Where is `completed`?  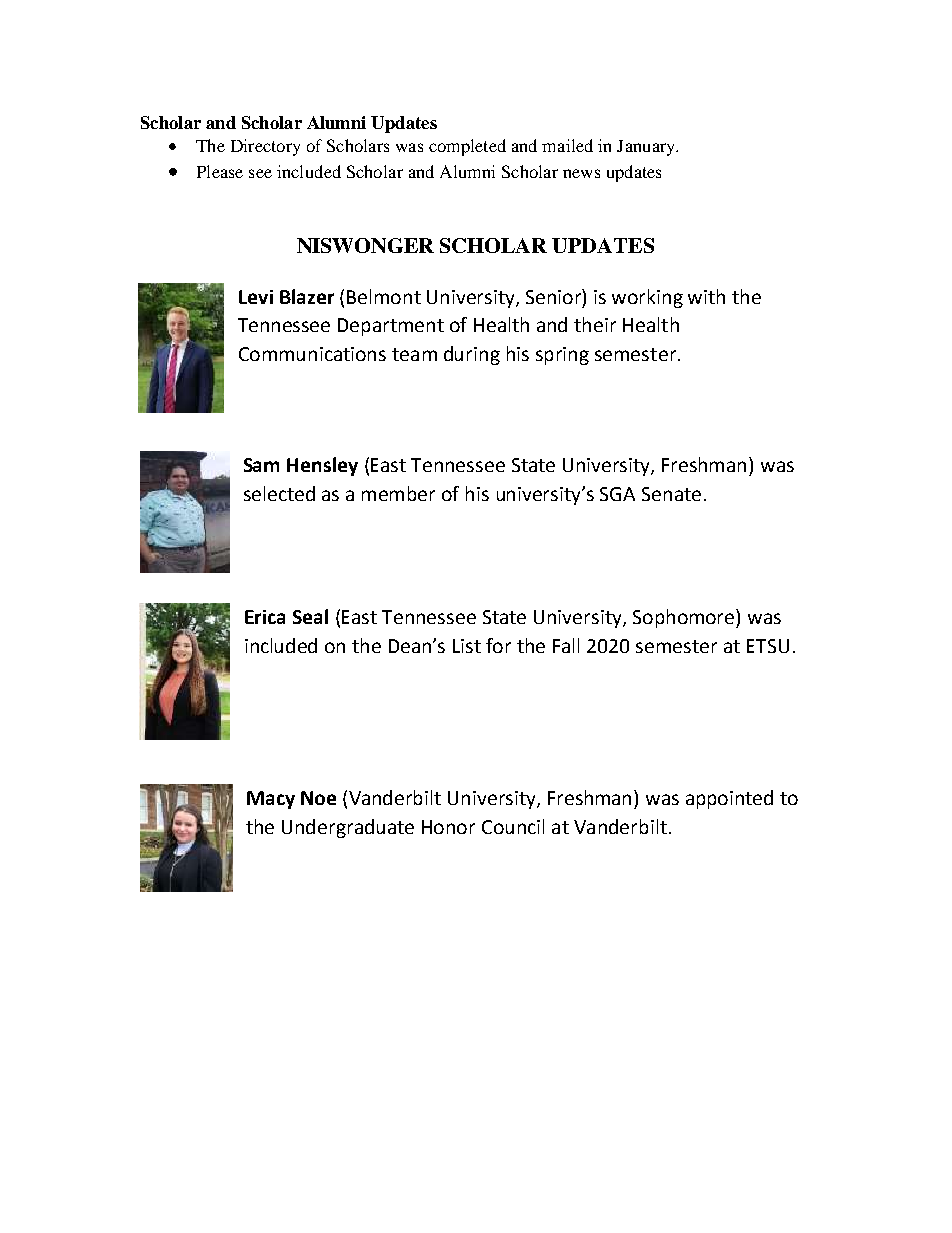 completed is located at coordinates (467, 147).
